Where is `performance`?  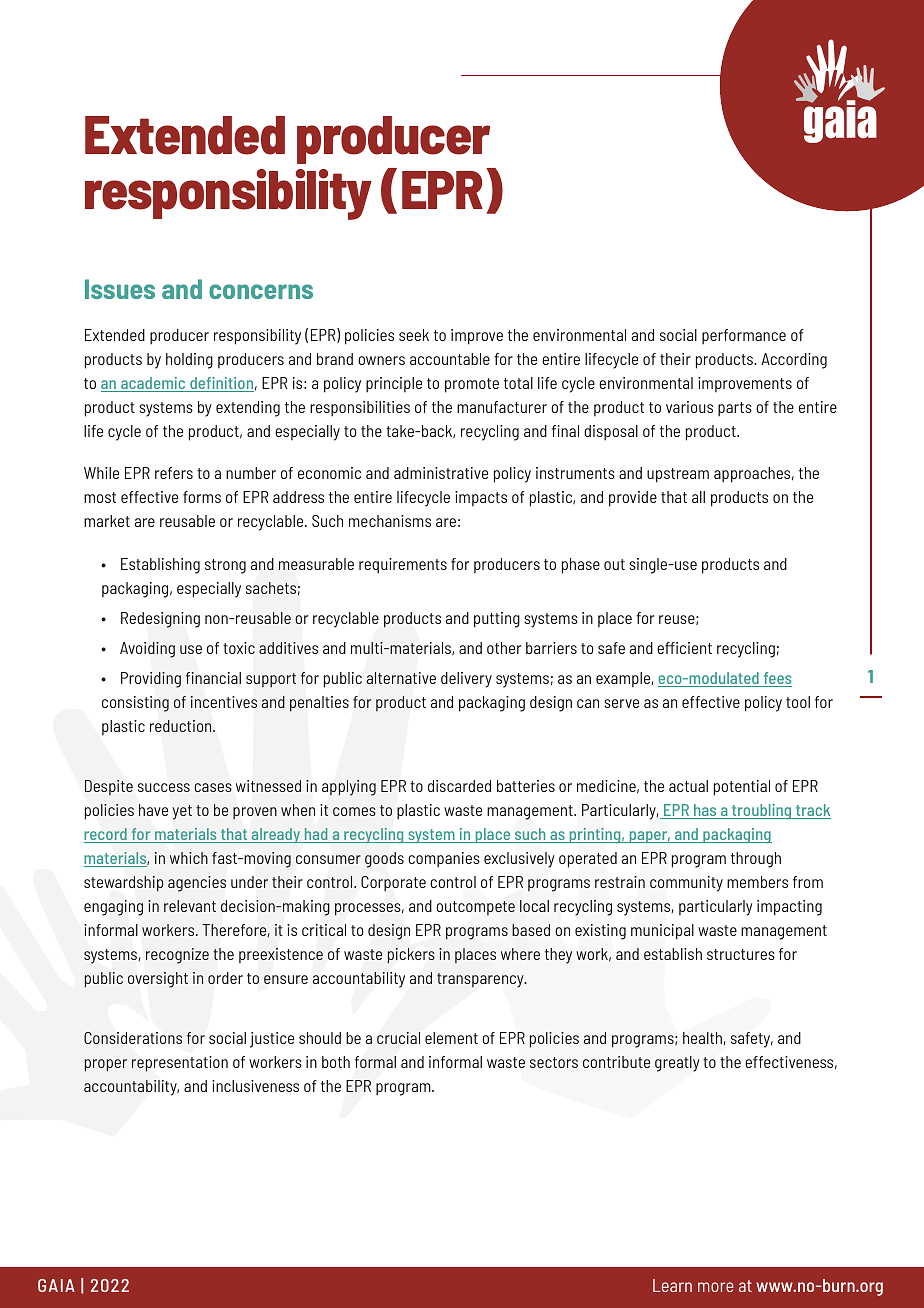
performance is located at coordinates (744, 337).
